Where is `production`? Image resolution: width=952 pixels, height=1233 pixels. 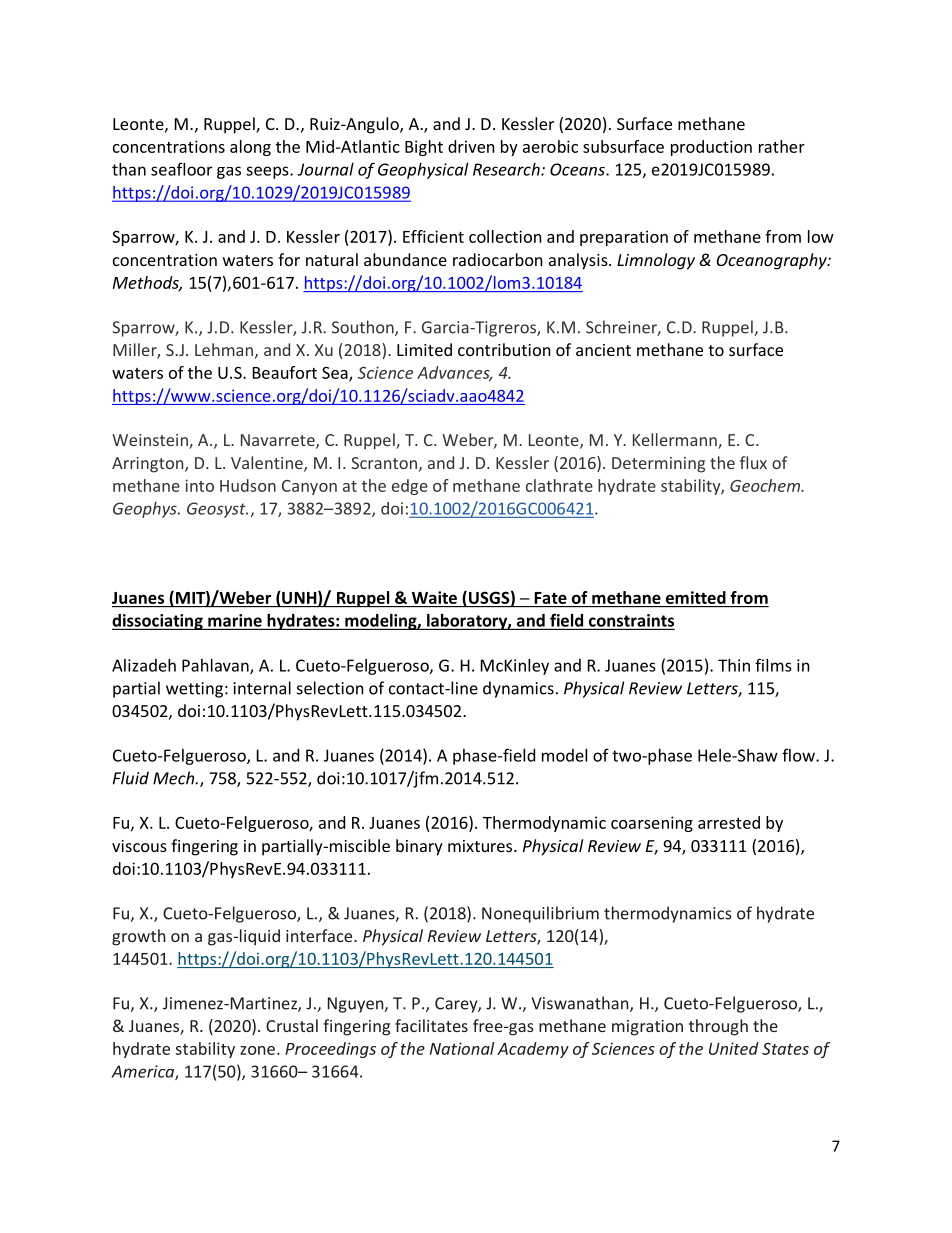 production is located at coordinates (711, 148).
